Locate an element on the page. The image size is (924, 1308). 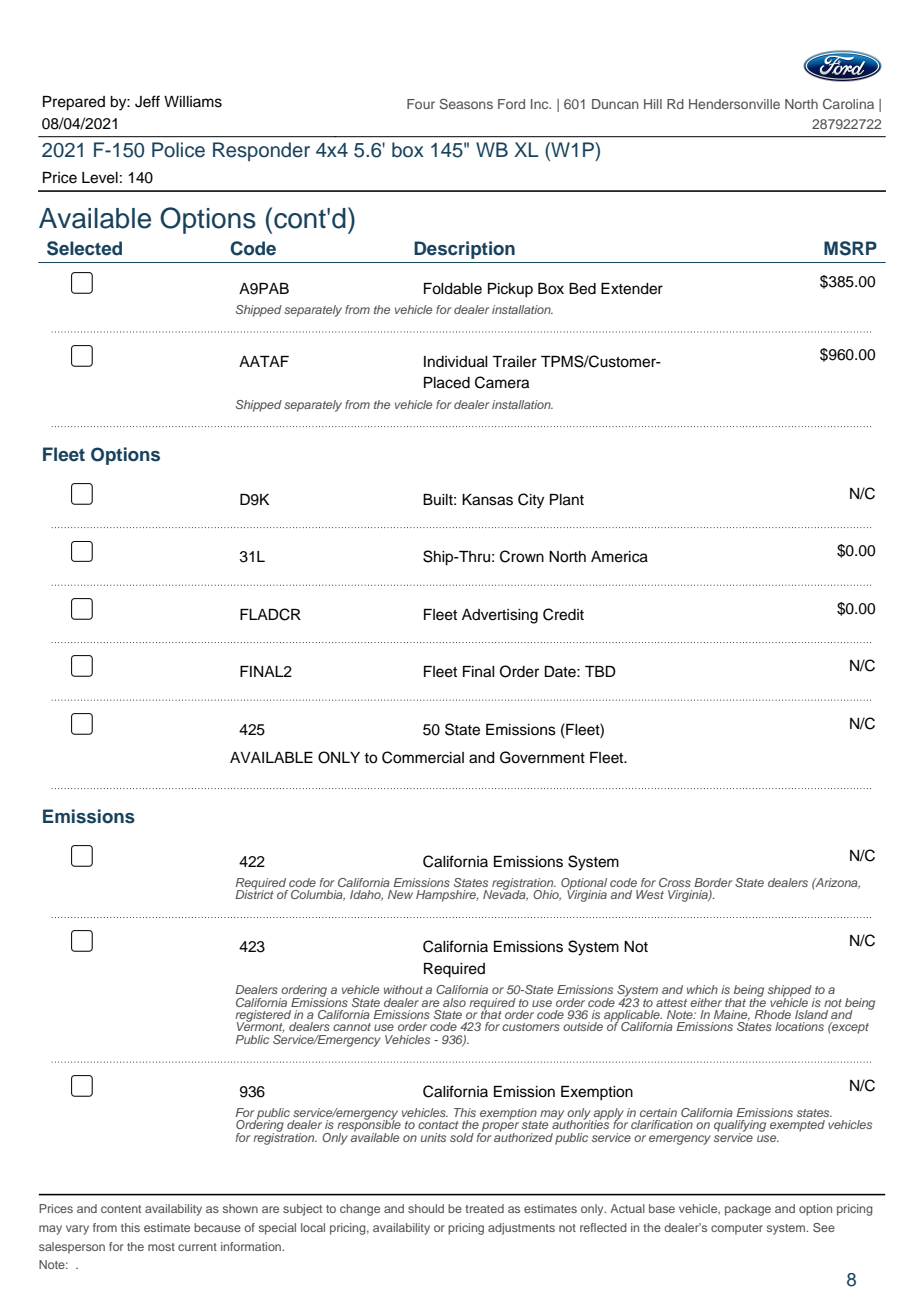
TBD is located at coordinates (600, 671).
